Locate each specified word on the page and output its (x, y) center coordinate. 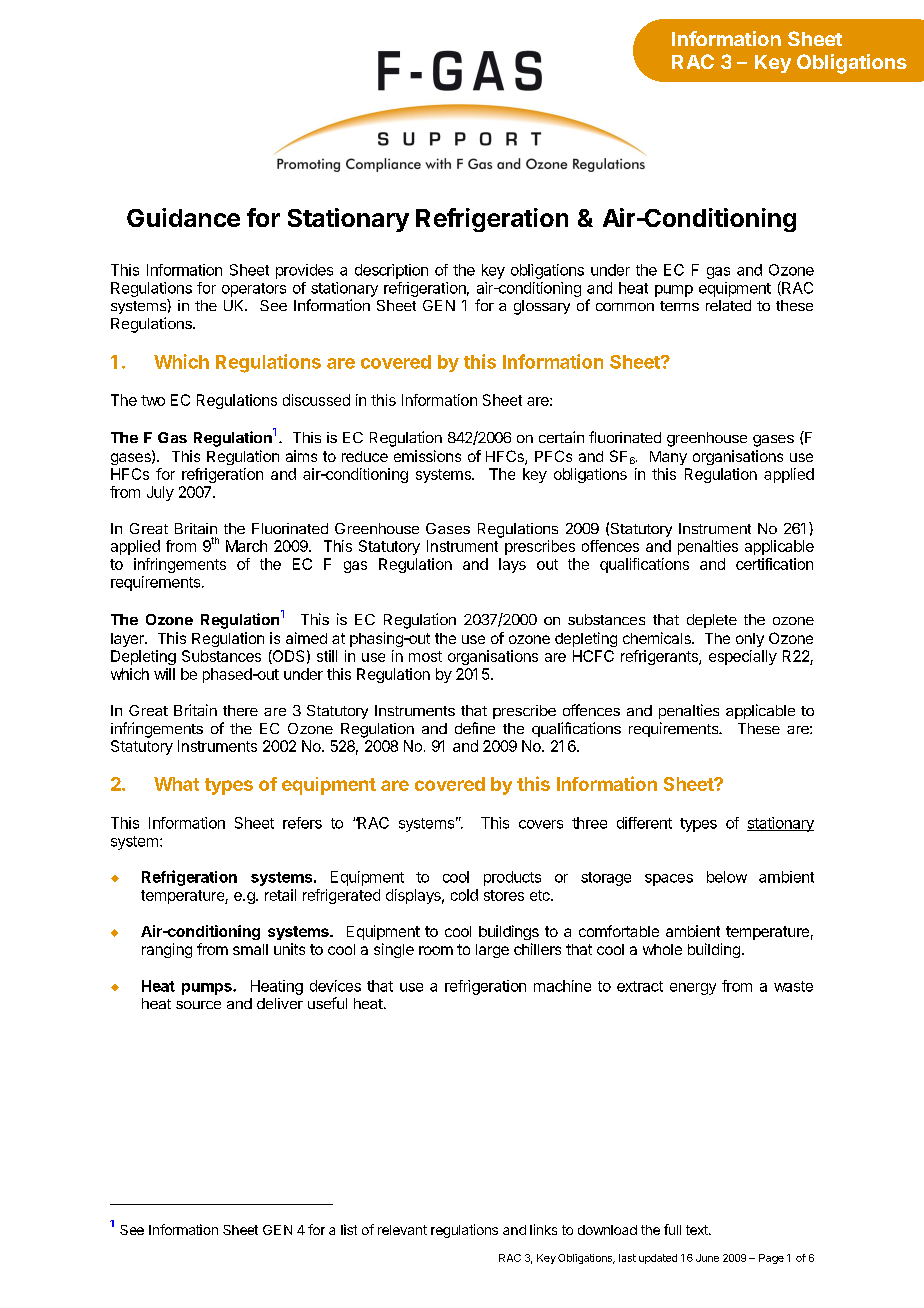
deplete (712, 621)
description (391, 271)
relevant (402, 1230)
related (728, 305)
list (349, 1229)
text (698, 1230)
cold (464, 895)
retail (280, 895)
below (727, 877)
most (425, 656)
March (246, 546)
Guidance (183, 217)
